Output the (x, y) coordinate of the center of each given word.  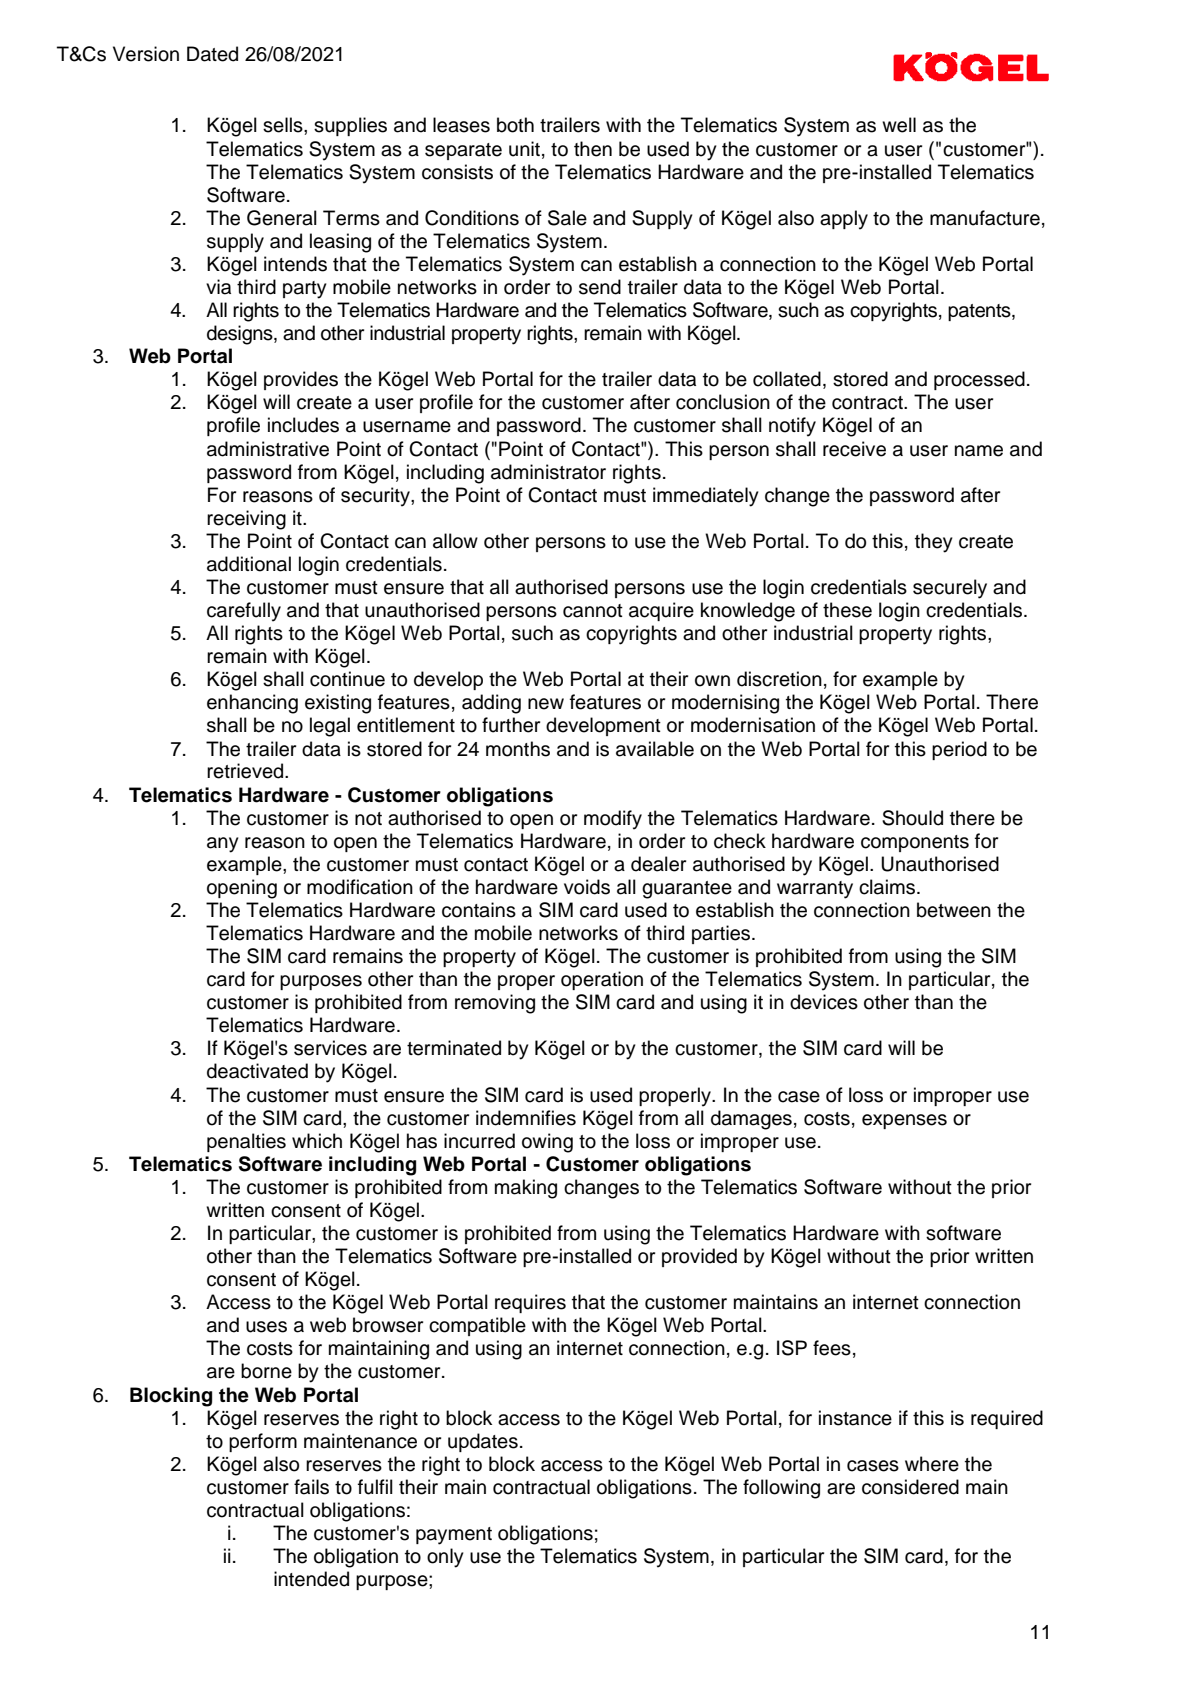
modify (613, 820)
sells (284, 125)
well (899, 125)
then (593, 149)
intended (311, 1579)
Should (912, 818)
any (223, 845)
